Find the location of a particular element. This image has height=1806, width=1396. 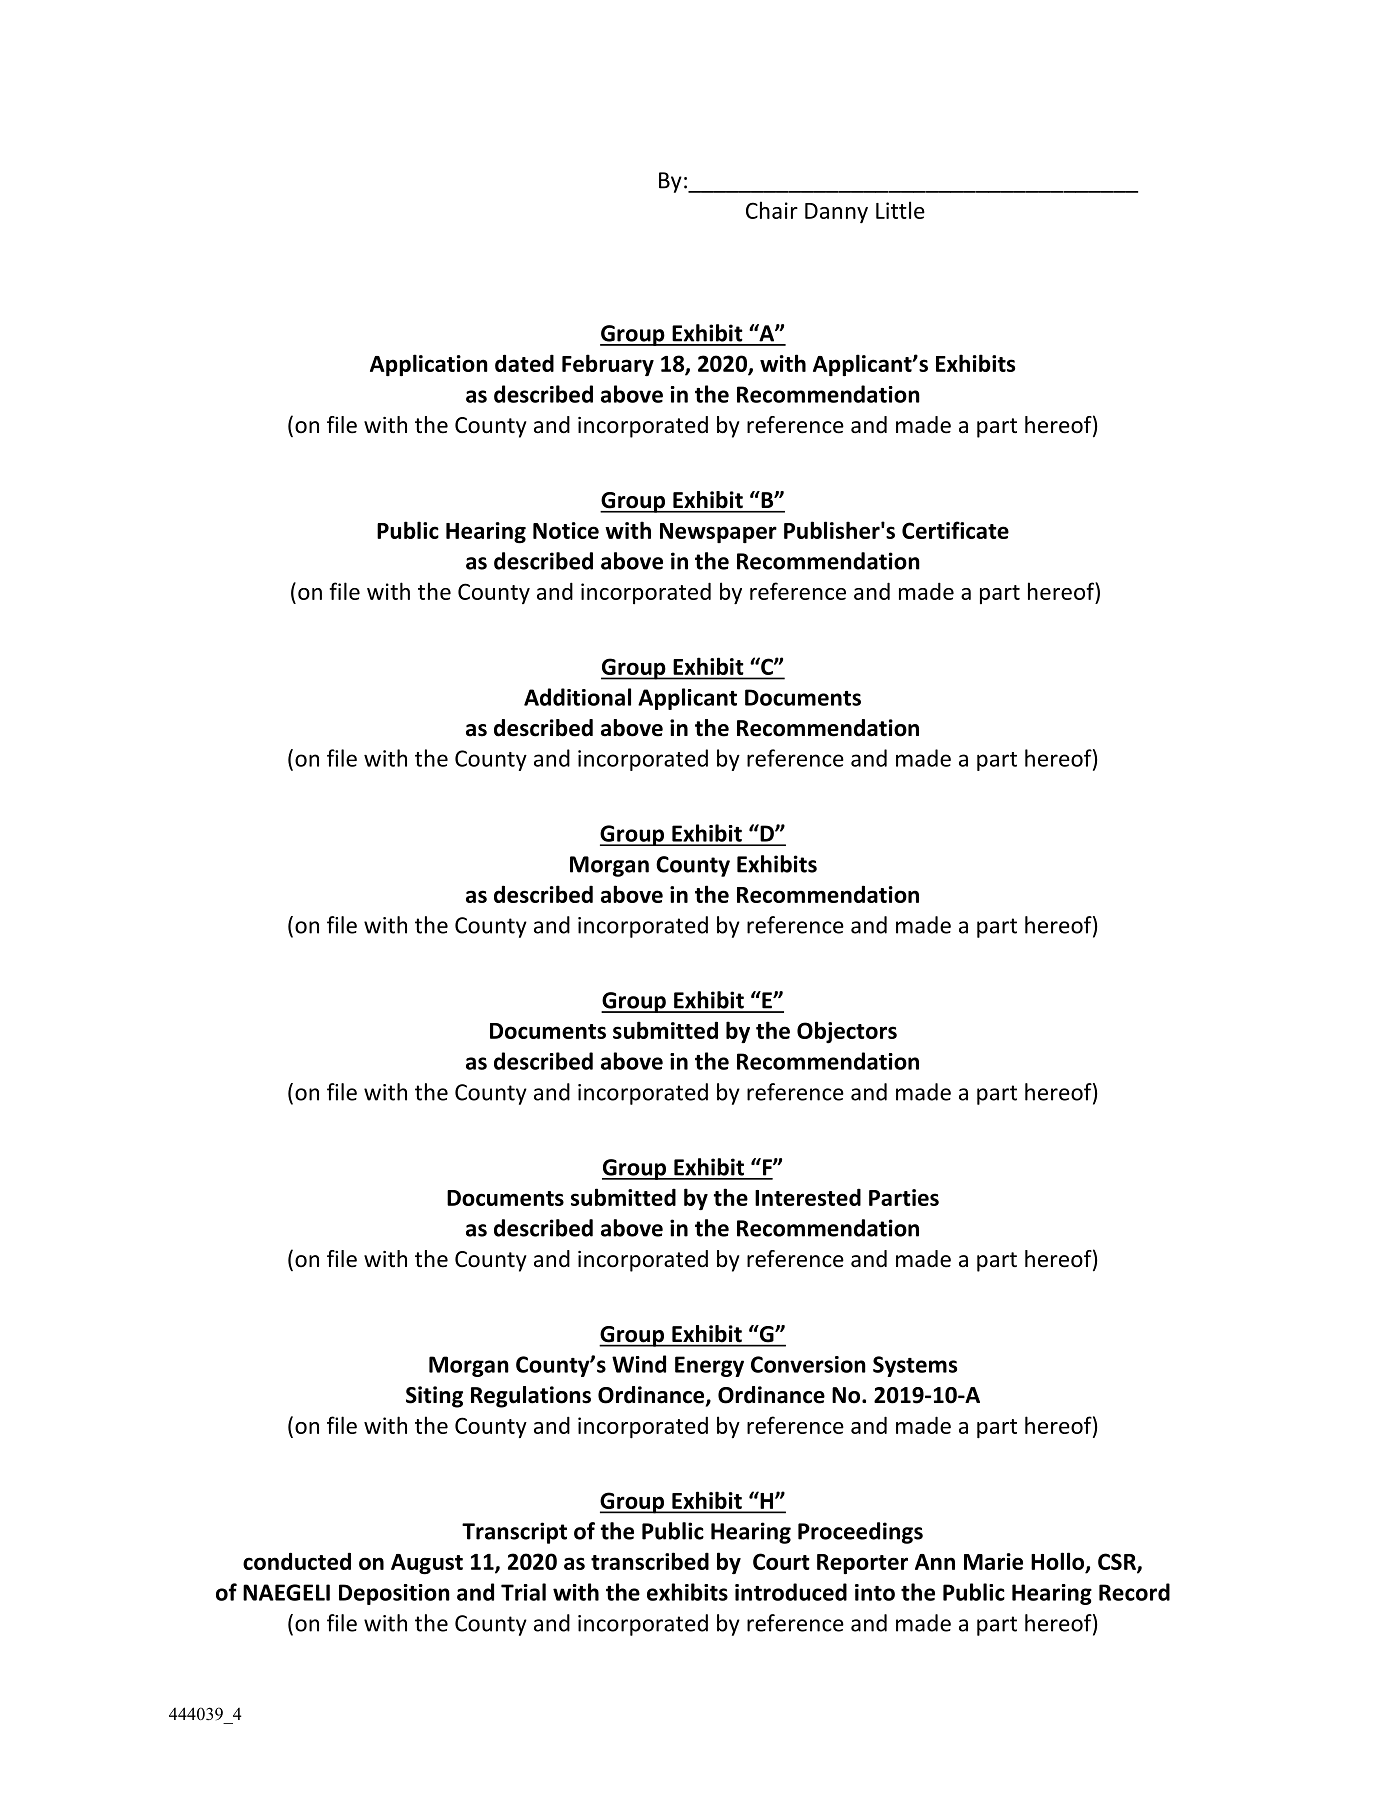

August is located at coordinates (427, 1564).
